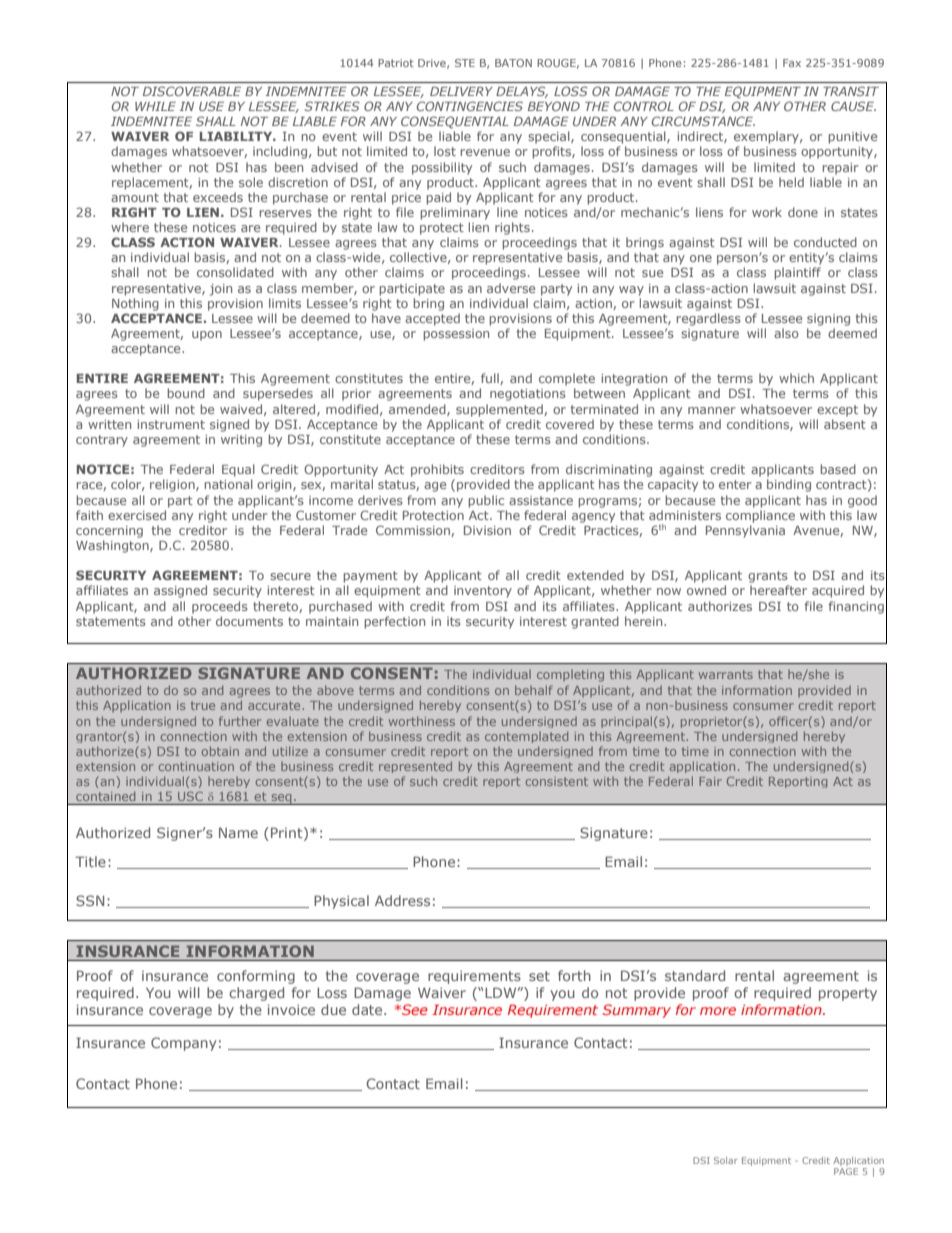 This page has width=952, height=1233. I want to click on CONTINGENCIES, so click(470, 106).
